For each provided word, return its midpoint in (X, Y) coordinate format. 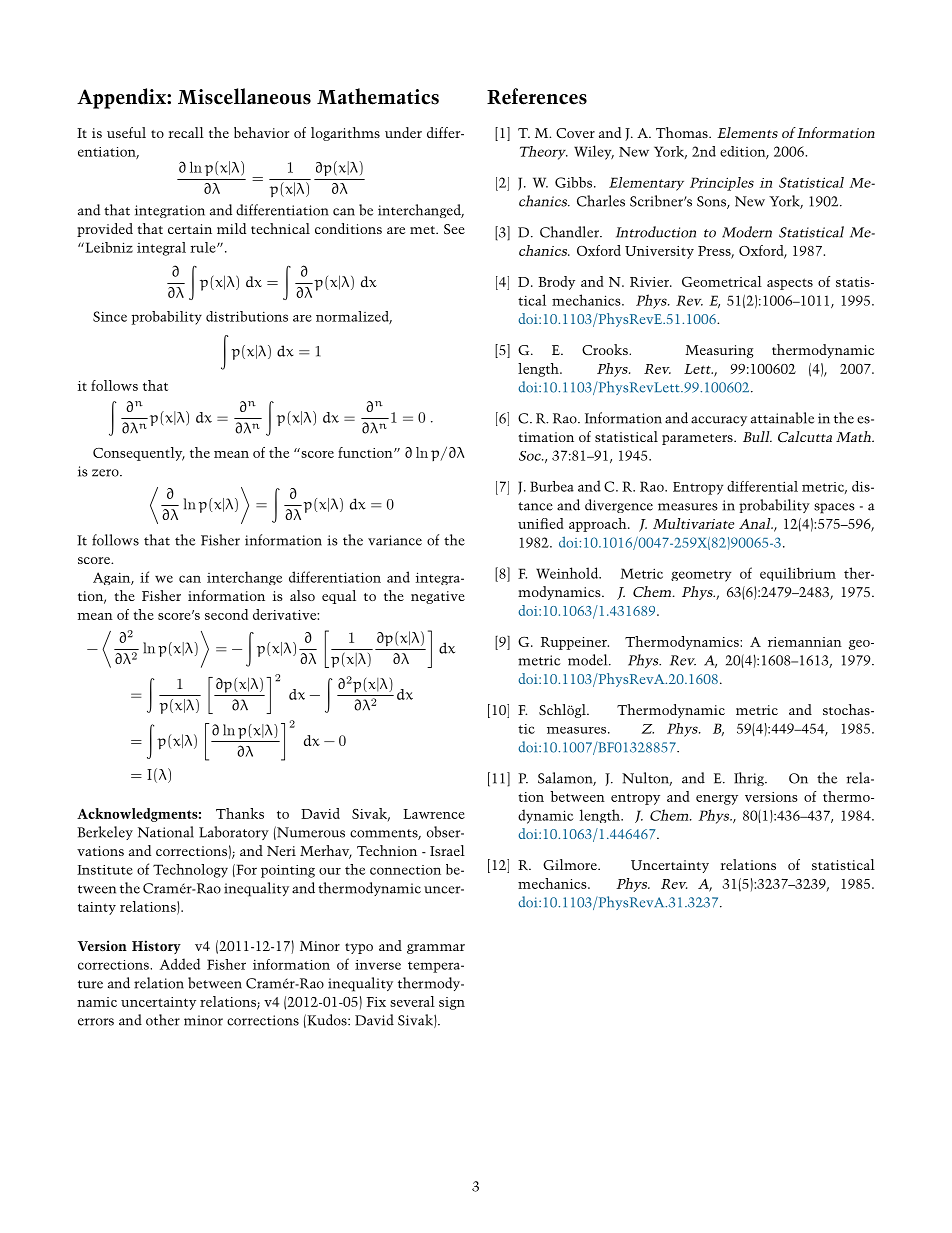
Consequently (139, 454)
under (403, 132)
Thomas (683, 132)
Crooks (606, 349)
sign (452, 1003)
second (226, 614)
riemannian (805, 642)
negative (438, 597)
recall (186, 132)
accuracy (719, 421)
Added (180, 964)
